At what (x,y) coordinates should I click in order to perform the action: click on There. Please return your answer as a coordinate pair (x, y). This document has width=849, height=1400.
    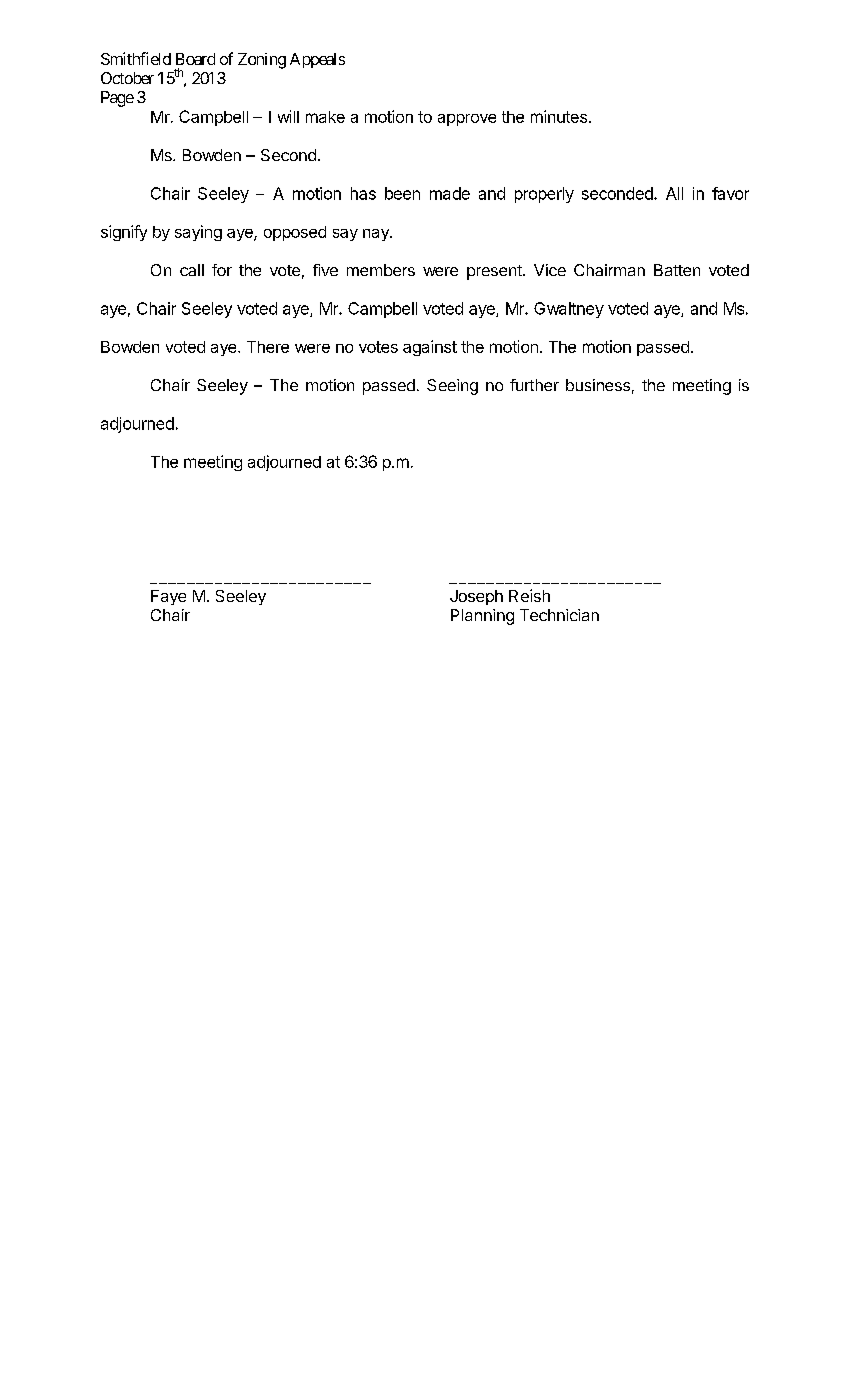
    Looking at the image, I should click on (268, 347).
